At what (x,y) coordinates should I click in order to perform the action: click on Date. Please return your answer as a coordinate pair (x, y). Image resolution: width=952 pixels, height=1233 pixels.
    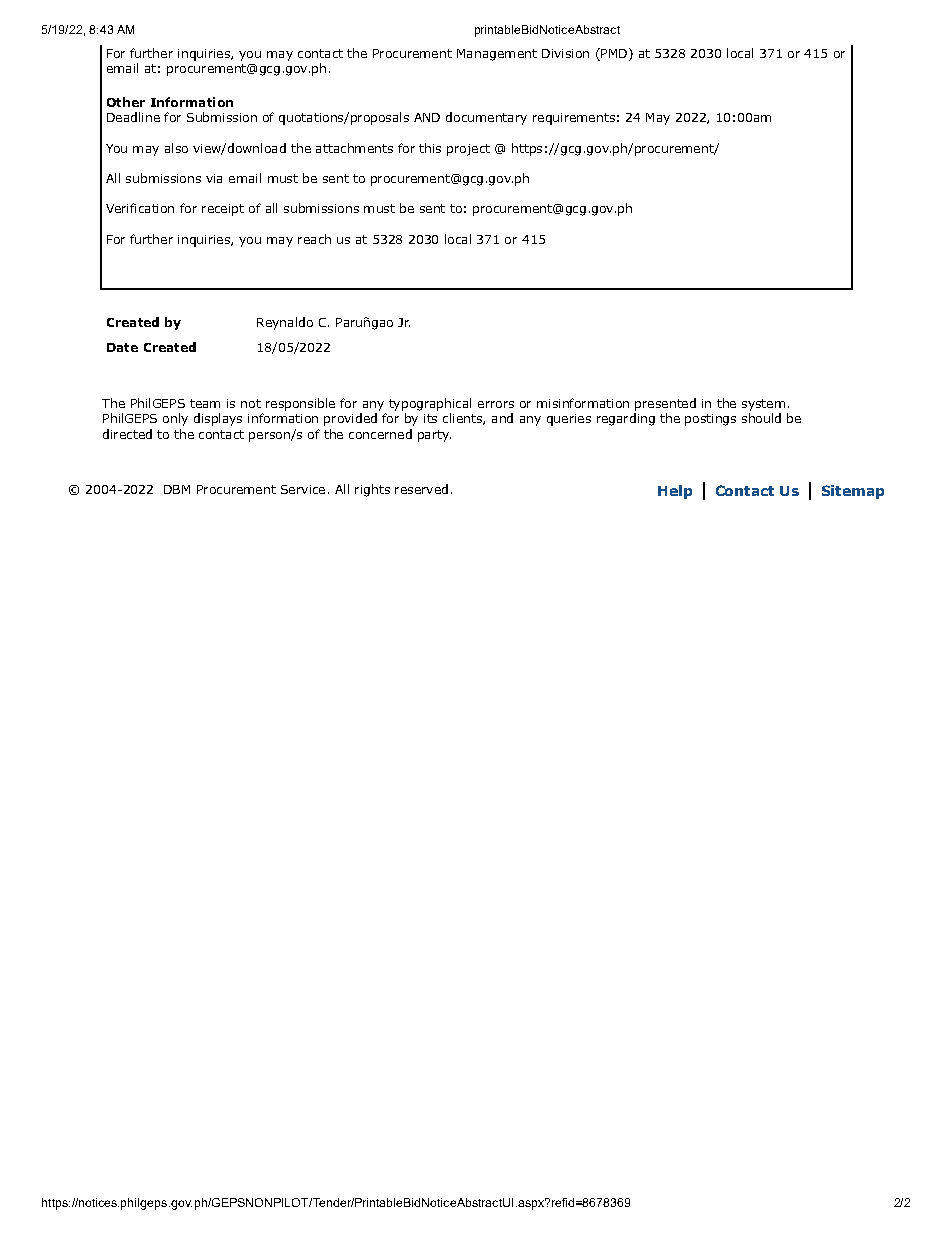
    Looking at the image, I should click on (122, 347).
